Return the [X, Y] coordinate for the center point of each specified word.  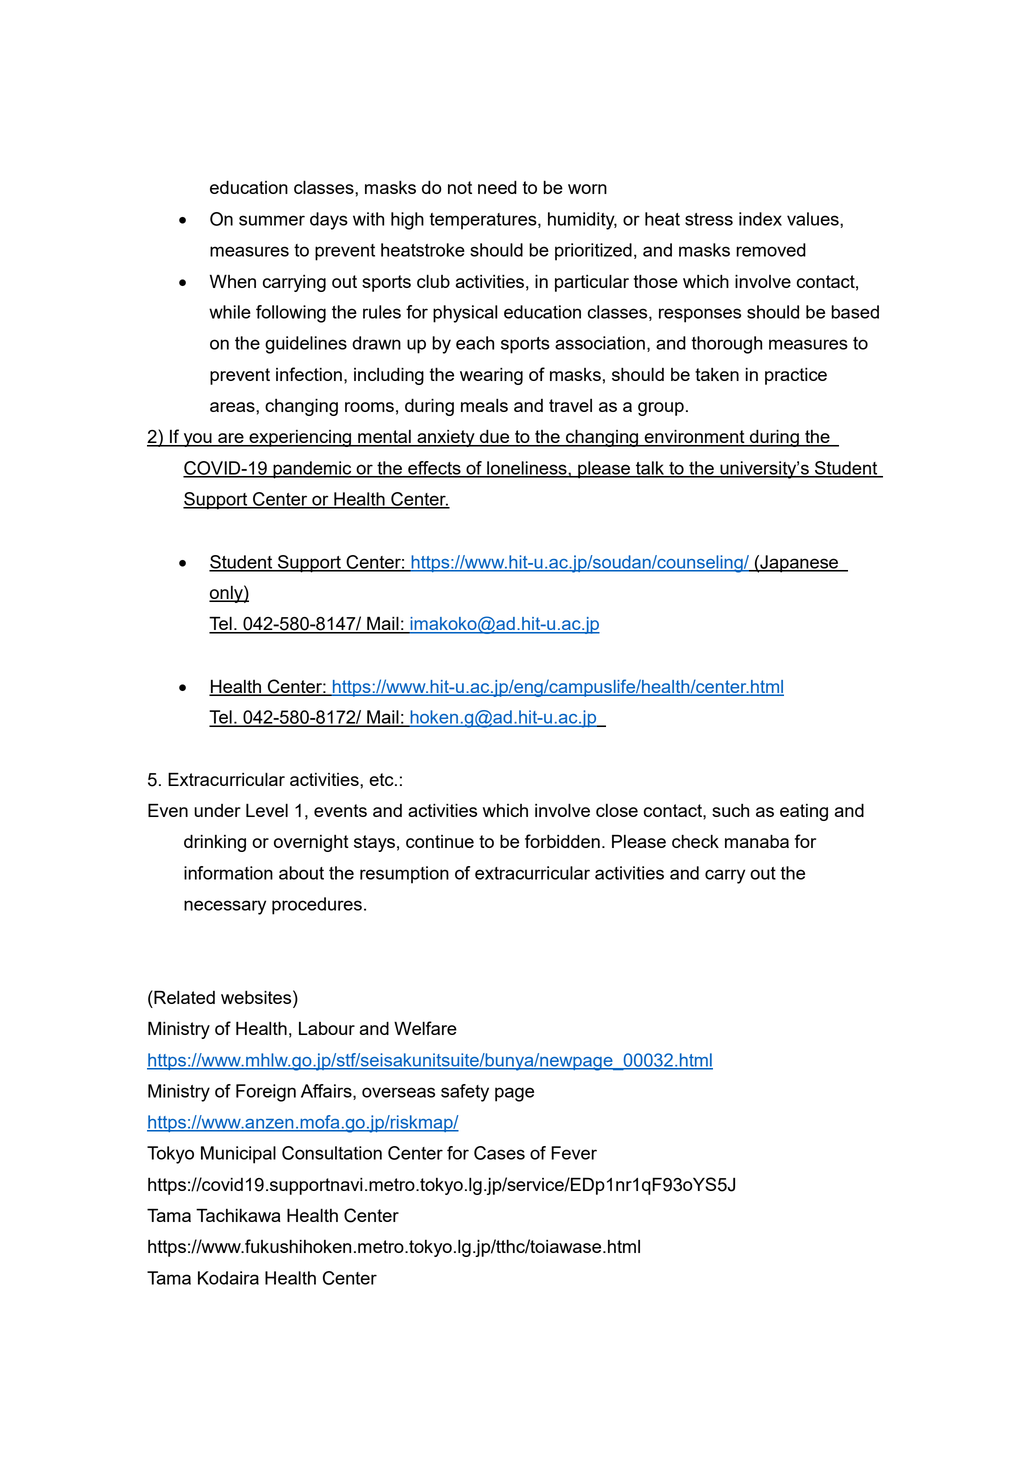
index [760, 219]
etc [382, 779]
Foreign [266, 1093]
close [617, 810]
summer [272, 220]
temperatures [484, 221]
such [730, 810]
